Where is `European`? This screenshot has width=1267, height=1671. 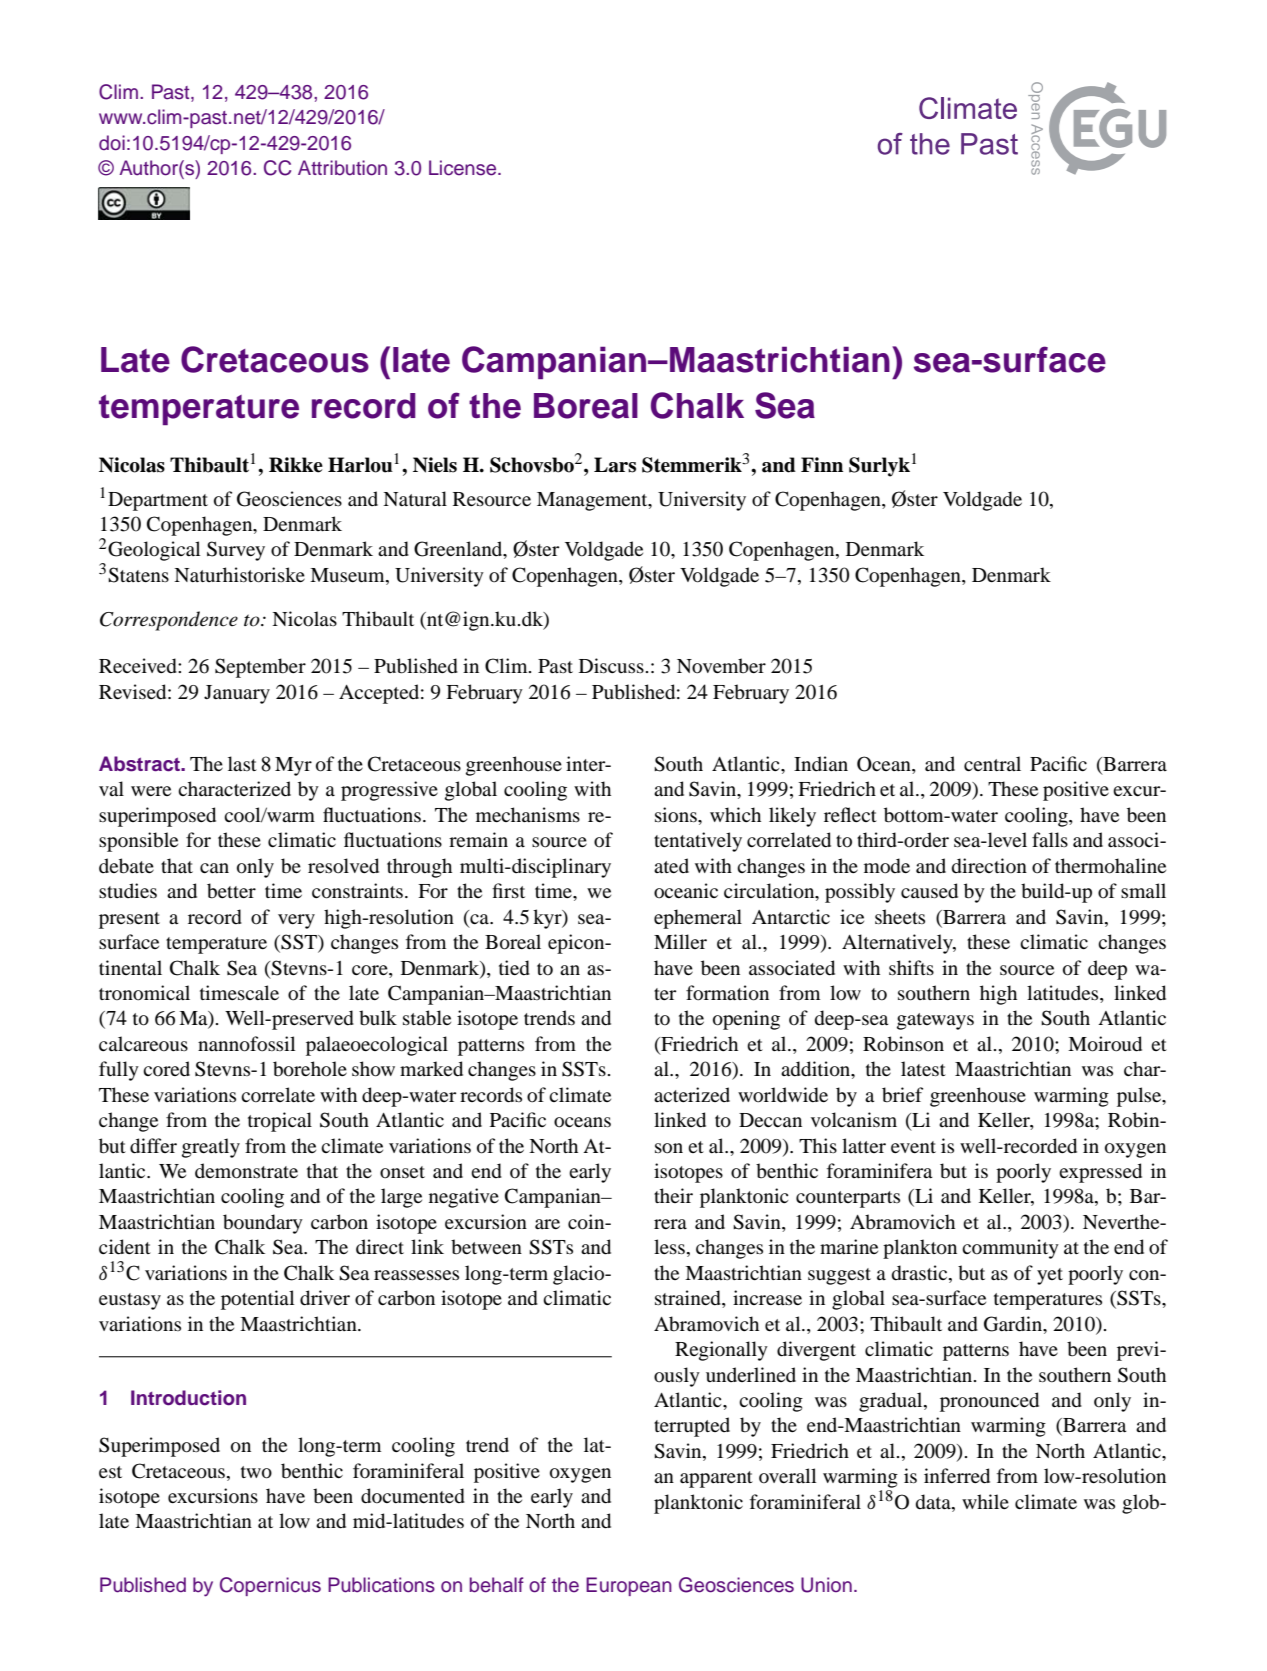
European is located at coordinates (629, 1586).
